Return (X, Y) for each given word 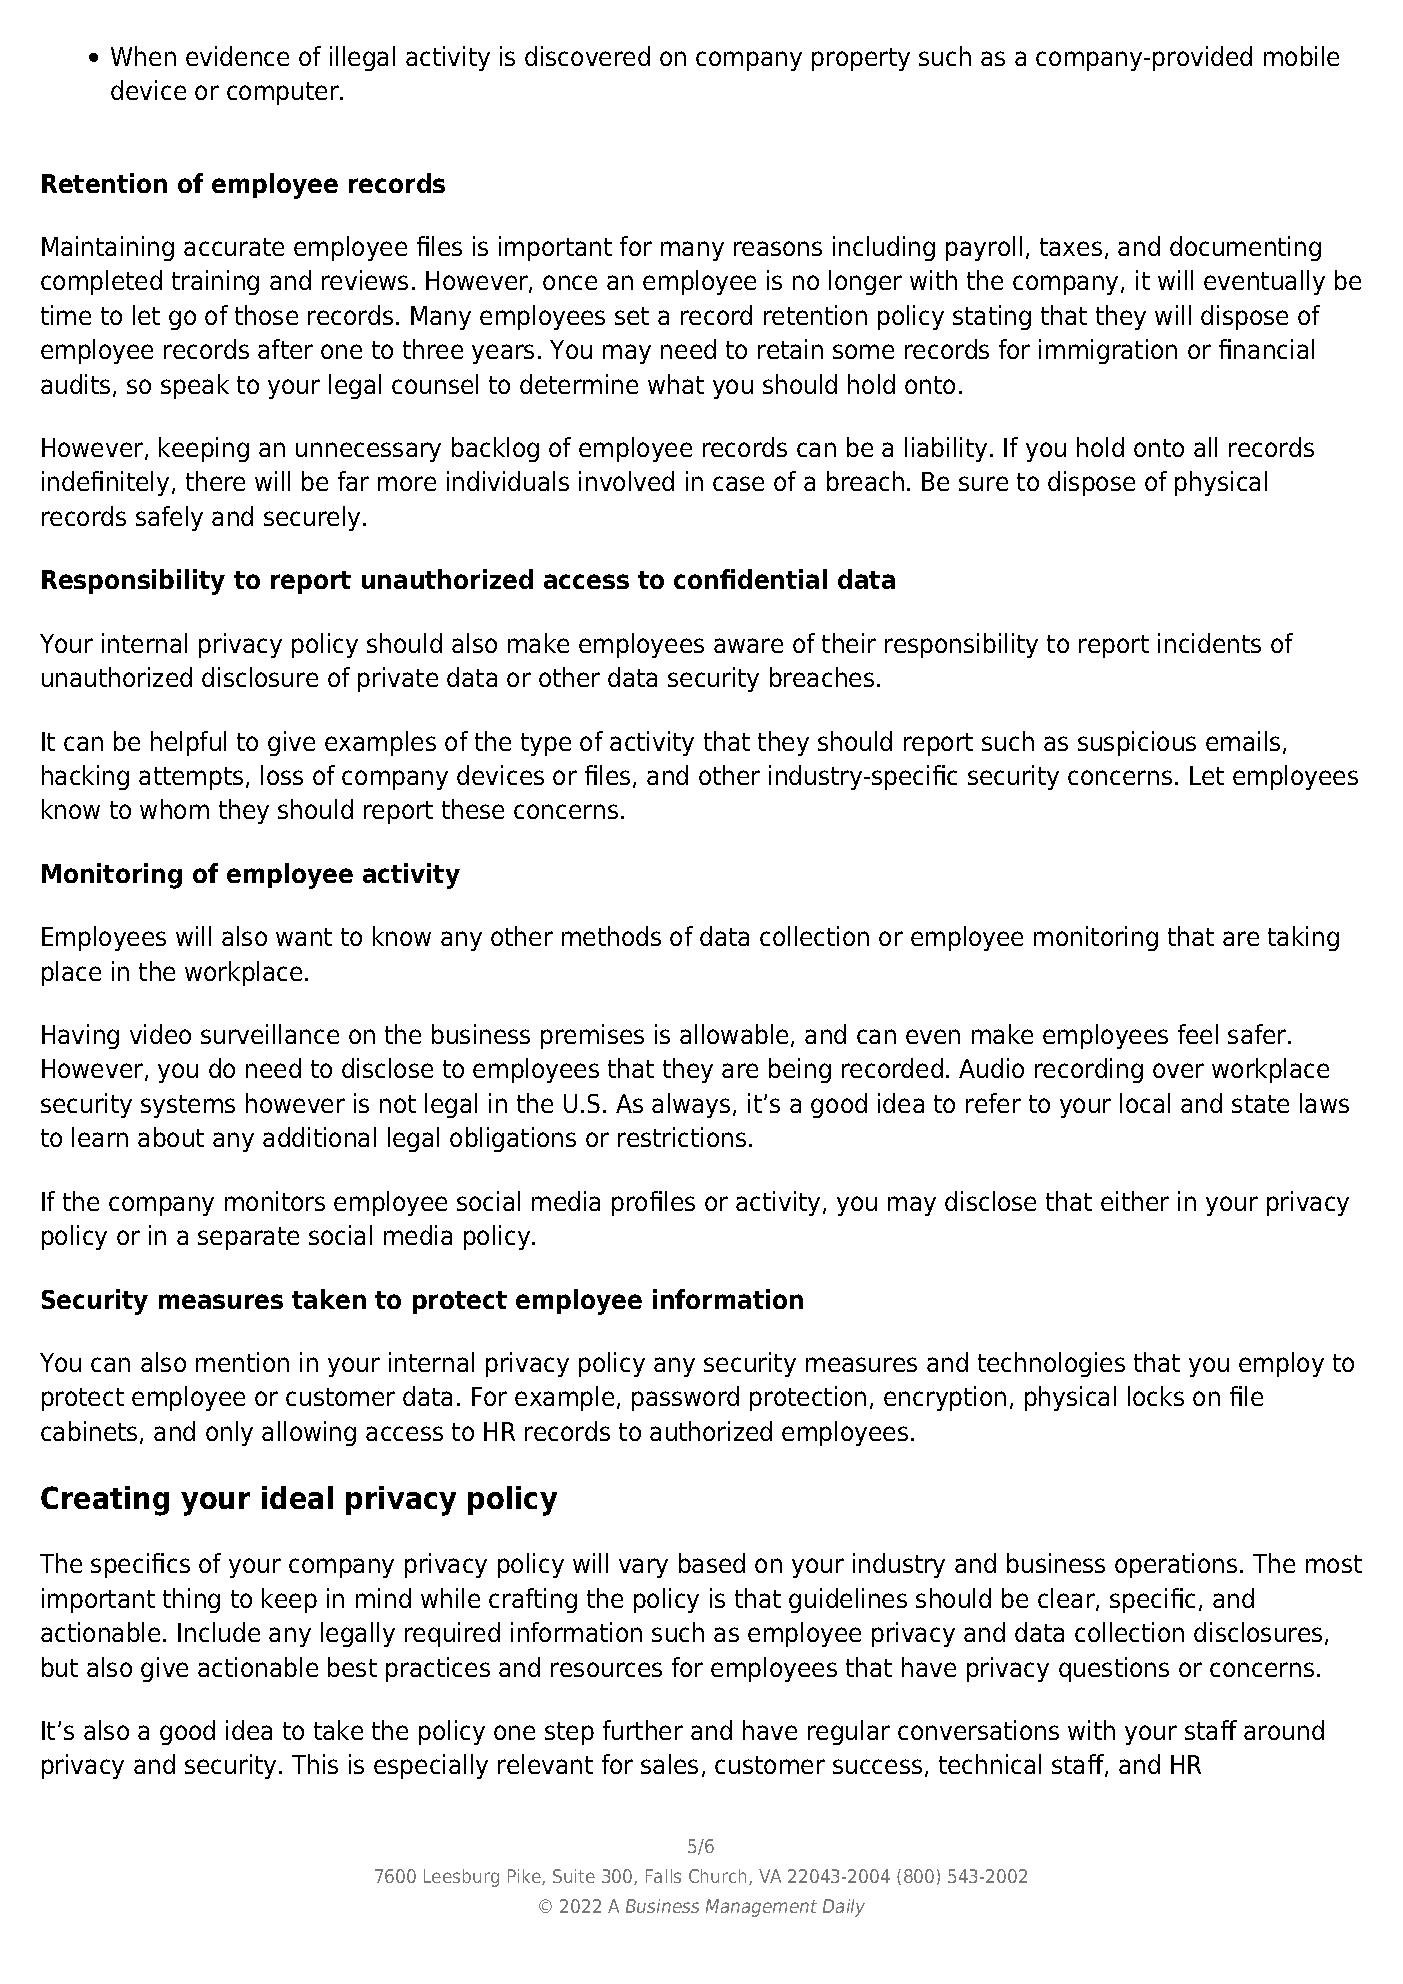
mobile (1301, 56)
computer (284, 93)
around (1284, 1730)
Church (717, 1876)
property (861, 59)
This (315, 1764)
